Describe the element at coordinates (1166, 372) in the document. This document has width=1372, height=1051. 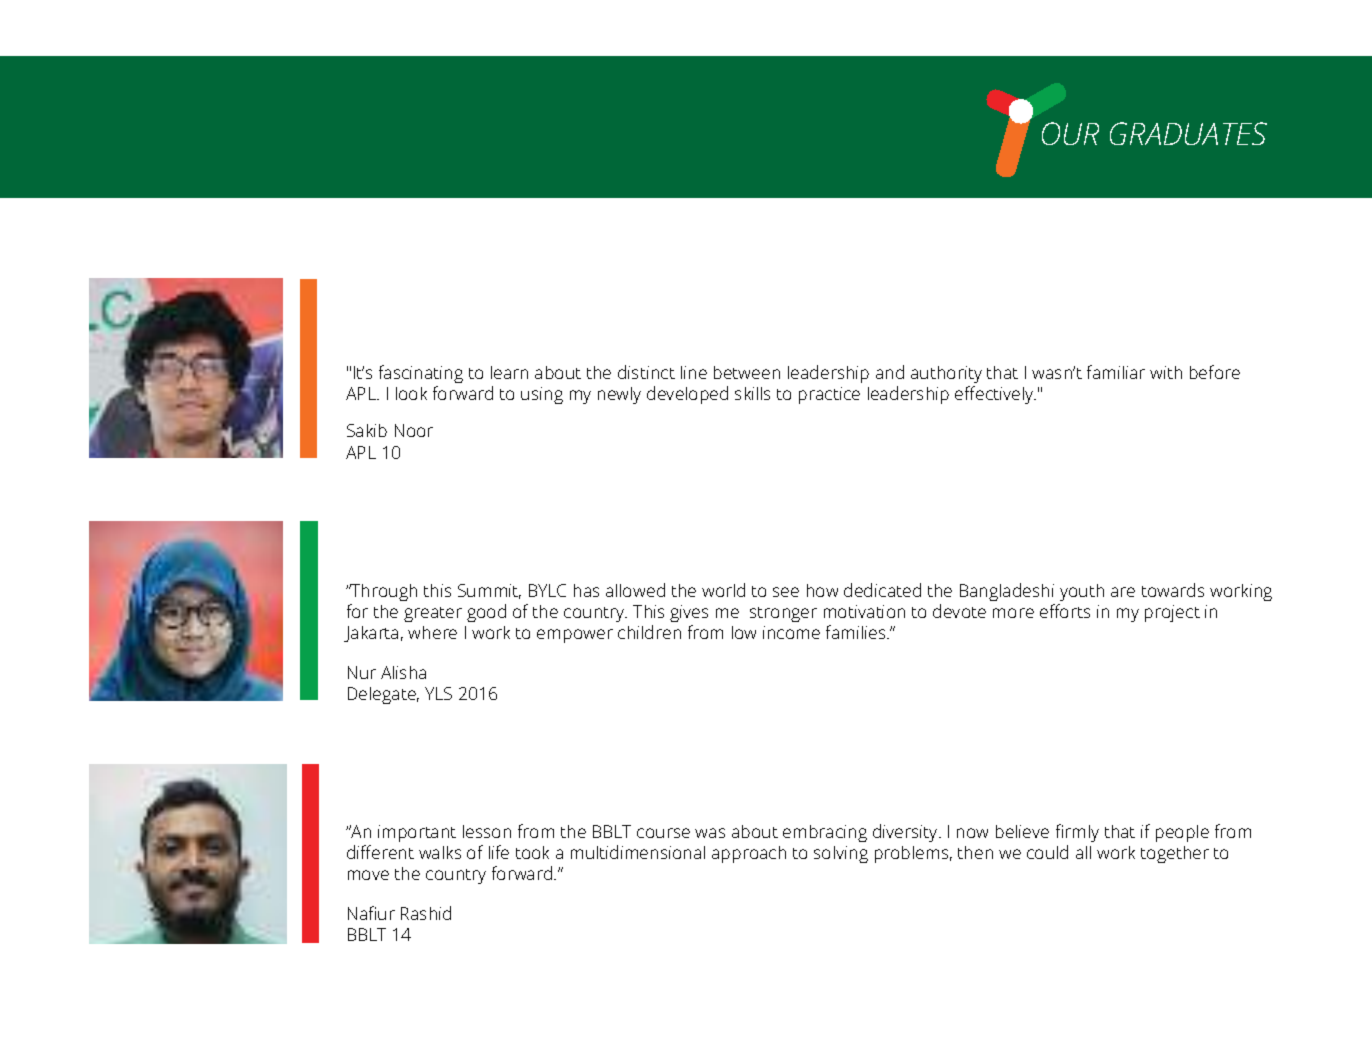
I see `with` at that location.
